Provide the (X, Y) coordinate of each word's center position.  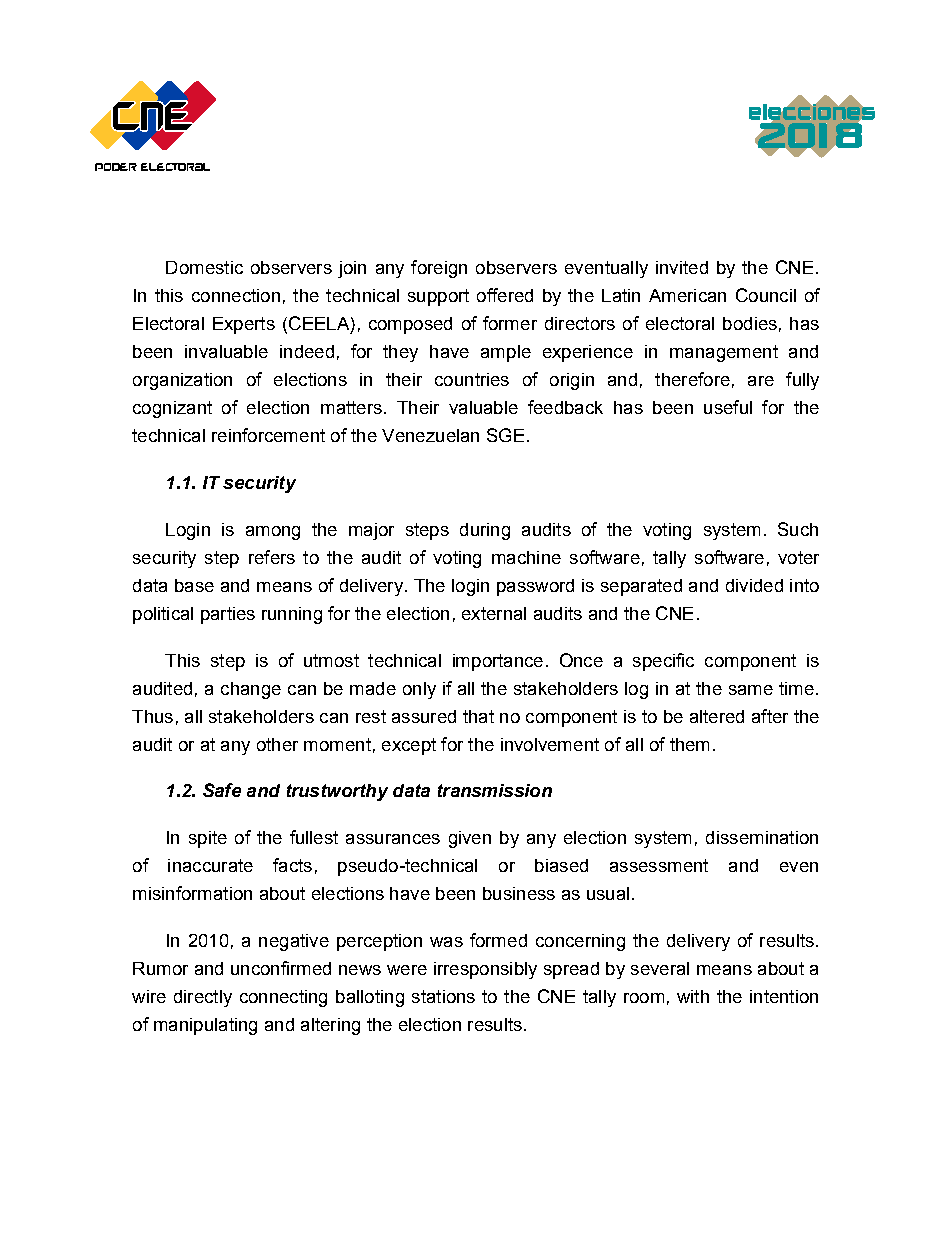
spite (208, 839)
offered (505, 295)
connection (236, 295)
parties (228, 615)
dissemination (762, 837)
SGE (505, 435)
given (470, 839)
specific (663, 662)
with (693, 996)
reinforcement (268, 435)
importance (498, 662)
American (687, 295)
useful (728, 407)
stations (443, 996)
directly (203, 998)
